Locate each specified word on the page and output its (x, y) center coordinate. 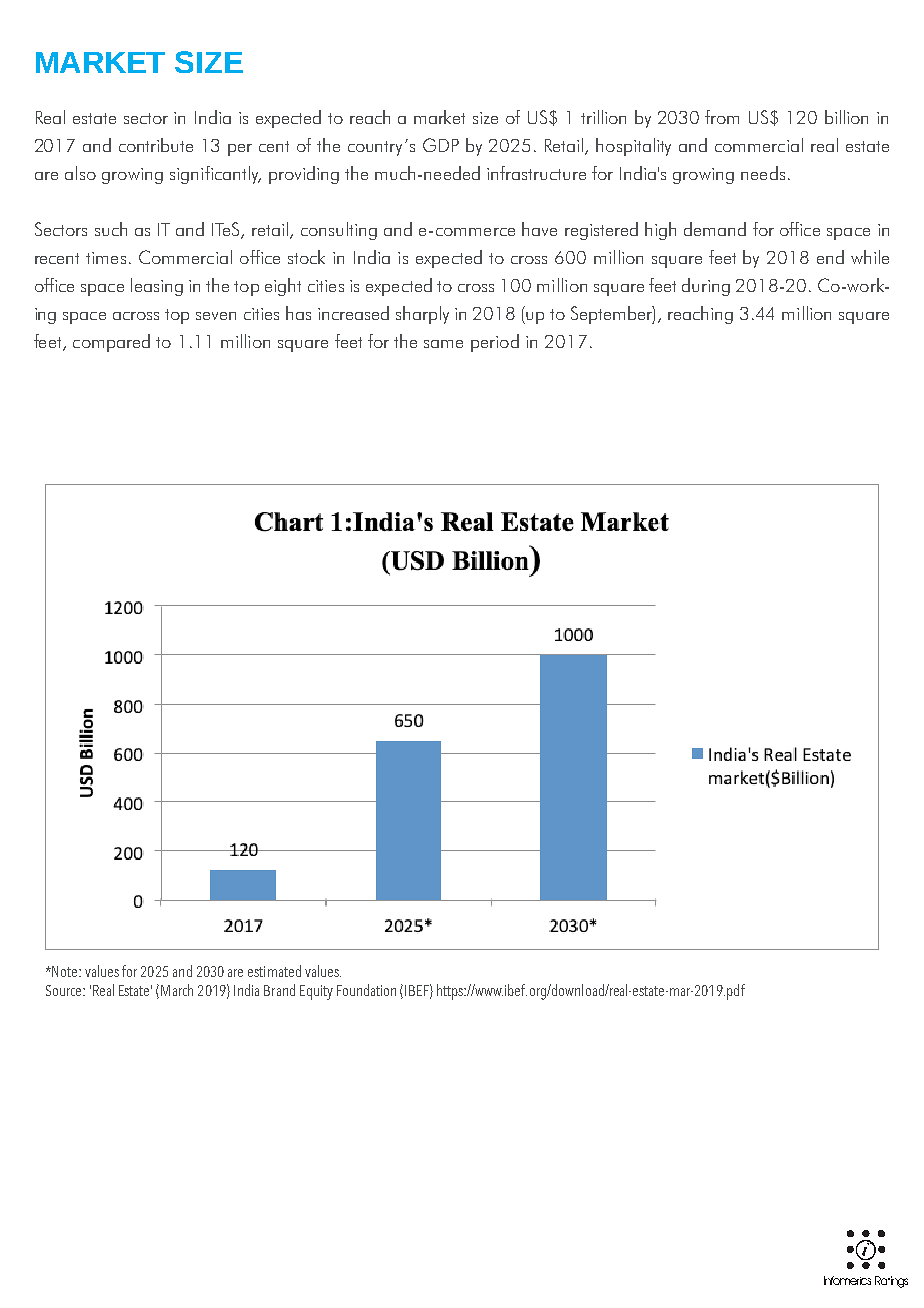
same (443, 344)
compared (111, 343)
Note (66, 971)
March (177, 990)
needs (763, 173)
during (706, 287)
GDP (441, 145)
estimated (274, 971)
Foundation (366, 990)
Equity (316, 992)
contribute (156, 145)
